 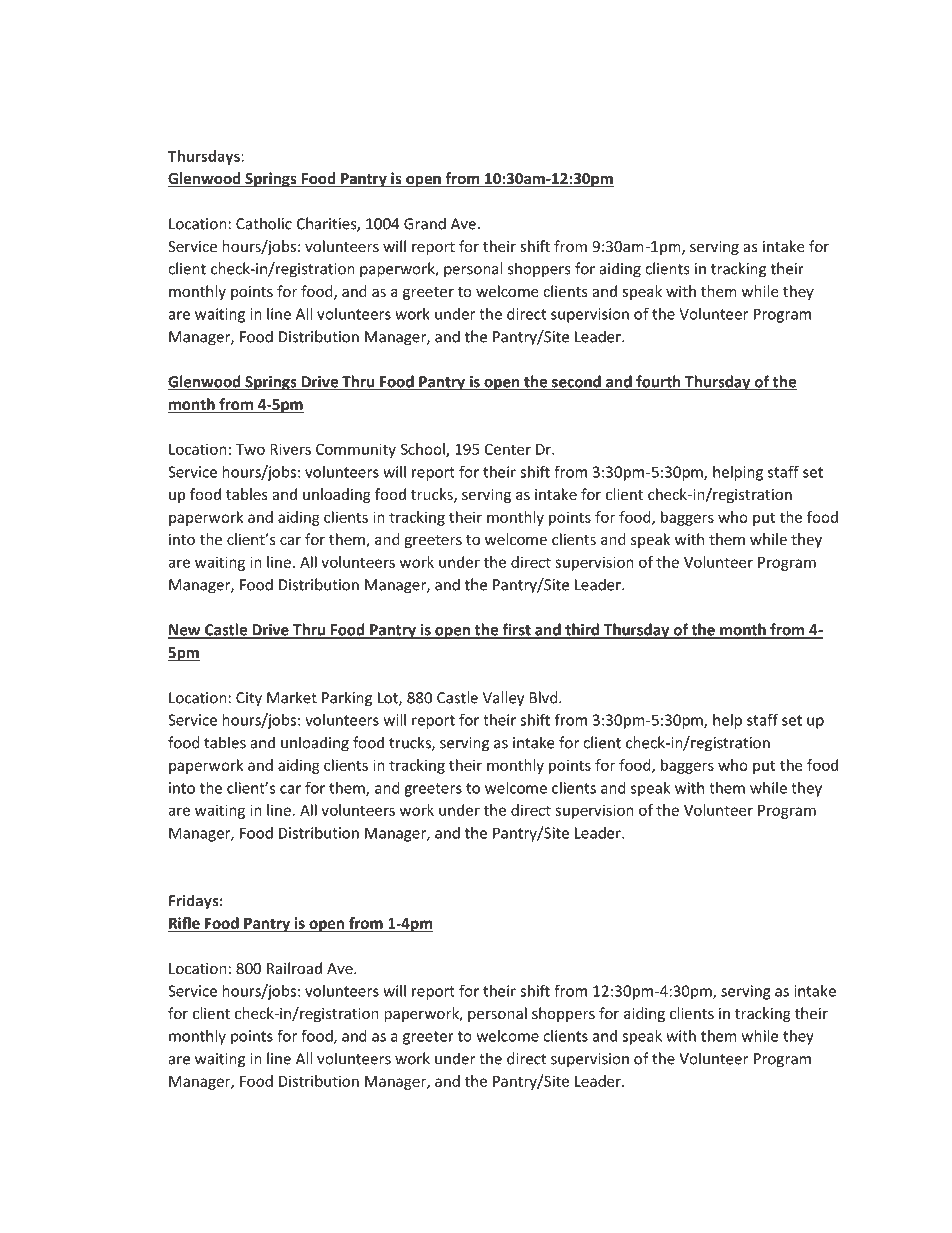 I want to click on Catholic, so click(x=264, y=223).
